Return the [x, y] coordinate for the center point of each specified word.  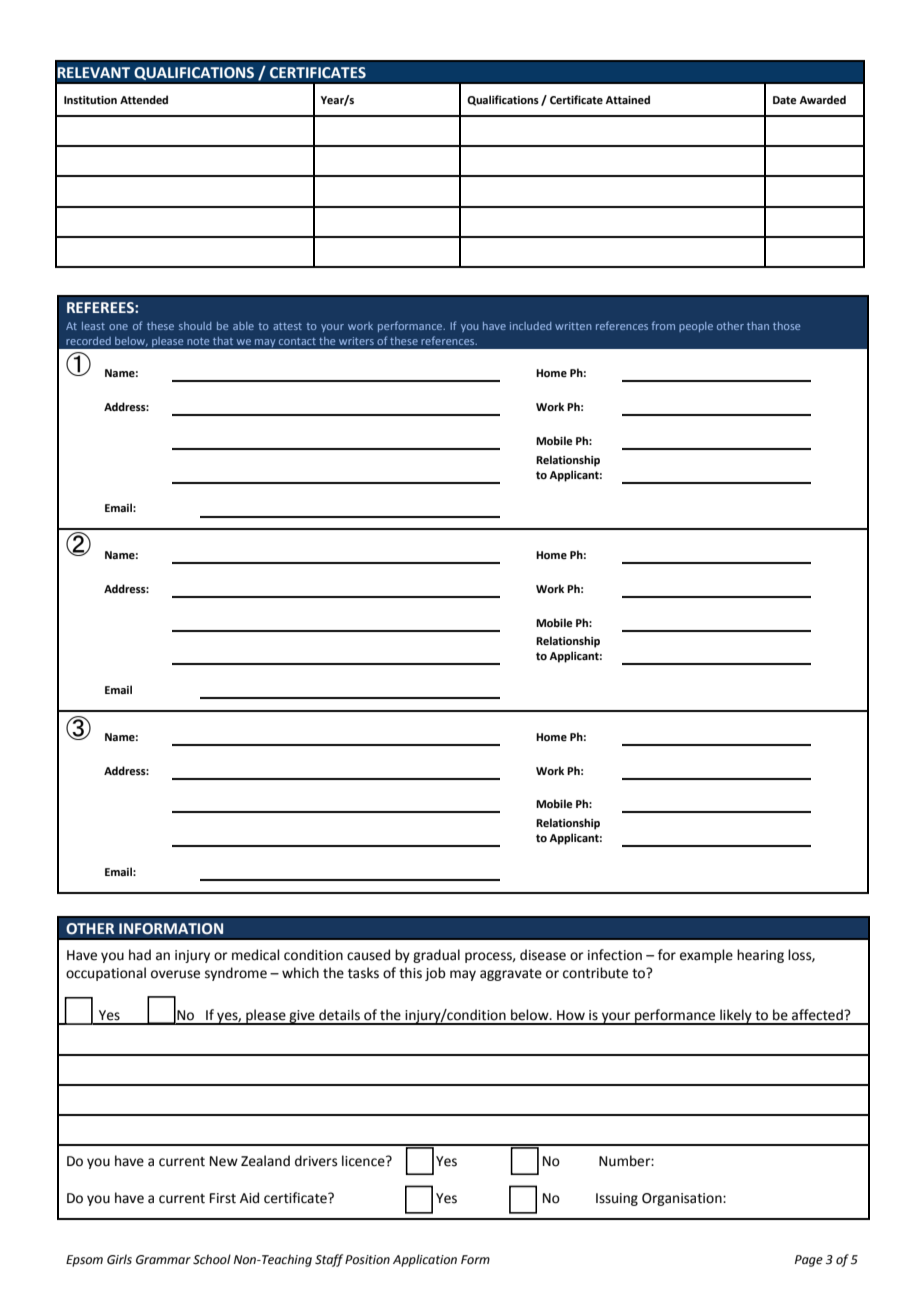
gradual [436, 956]
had [140, 955]
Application [425, 1260]
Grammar [163, 1260]
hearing [760, 956]
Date [784, 100]
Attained [627, 99]
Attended [144, 99]
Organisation [683, 1199]
